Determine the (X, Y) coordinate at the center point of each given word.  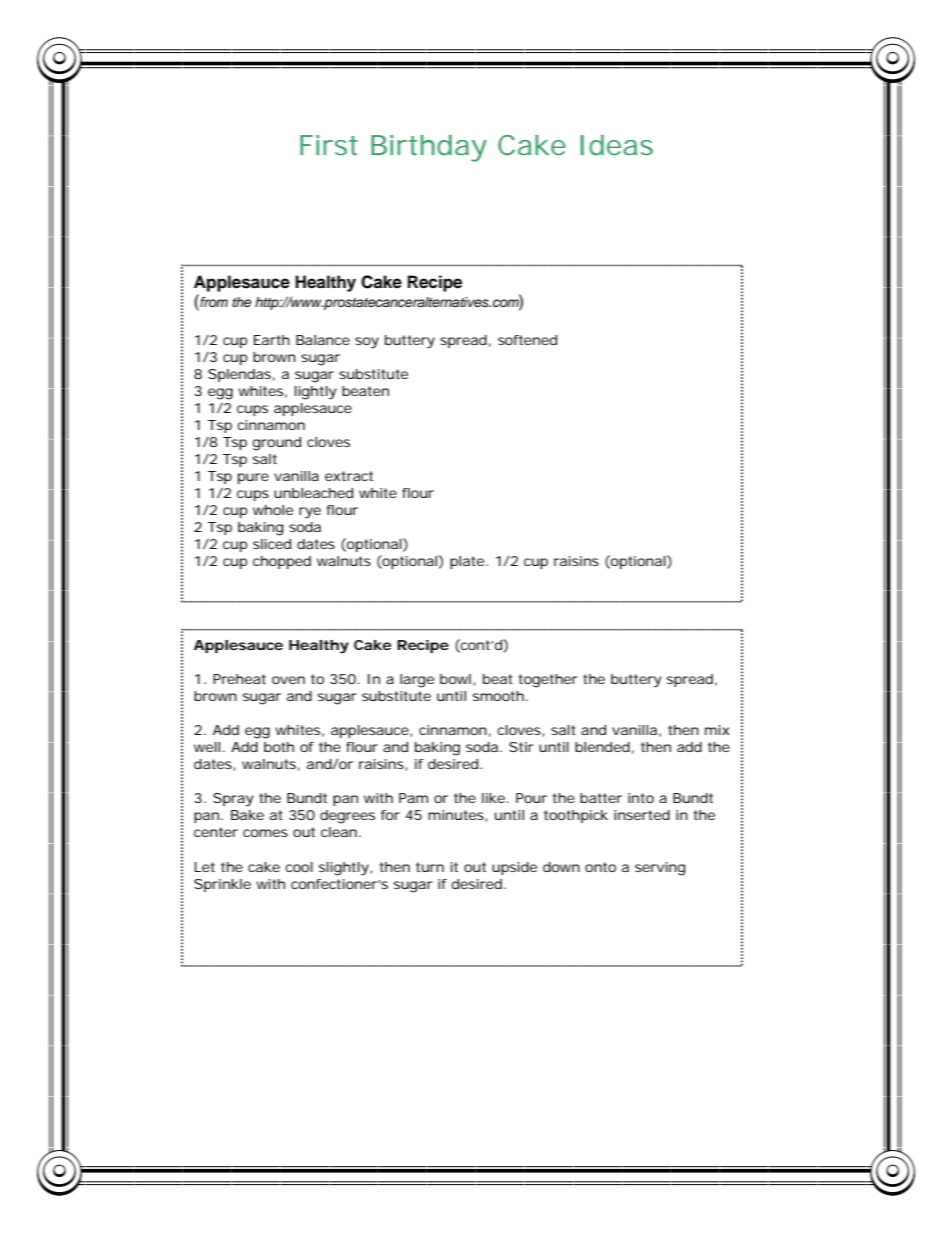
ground (277, 444)
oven (288, 680)
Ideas (616, 145)
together (548, 681)
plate (467, 562)
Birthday (429, 148)
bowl (455, 679)
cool (299, 867)
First (329, 145)
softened (527, 340)
